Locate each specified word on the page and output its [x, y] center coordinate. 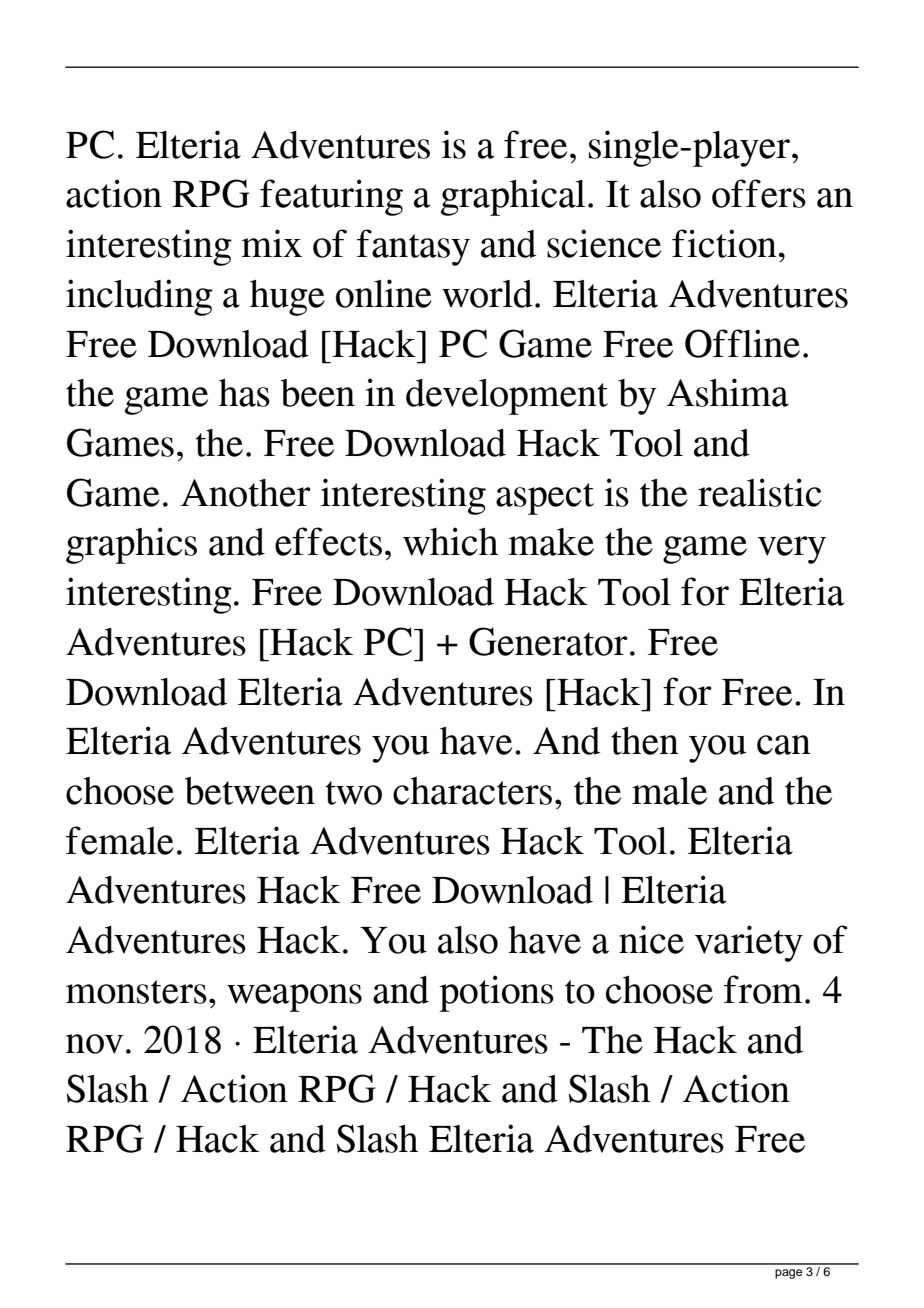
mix [271, 243]
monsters [136, 992]
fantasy [413, 247]
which [450, 541]
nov [94, 1044]
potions [496, 993]
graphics [131, 545]
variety [749, 943]
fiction [724, 243]
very [792, 550]
